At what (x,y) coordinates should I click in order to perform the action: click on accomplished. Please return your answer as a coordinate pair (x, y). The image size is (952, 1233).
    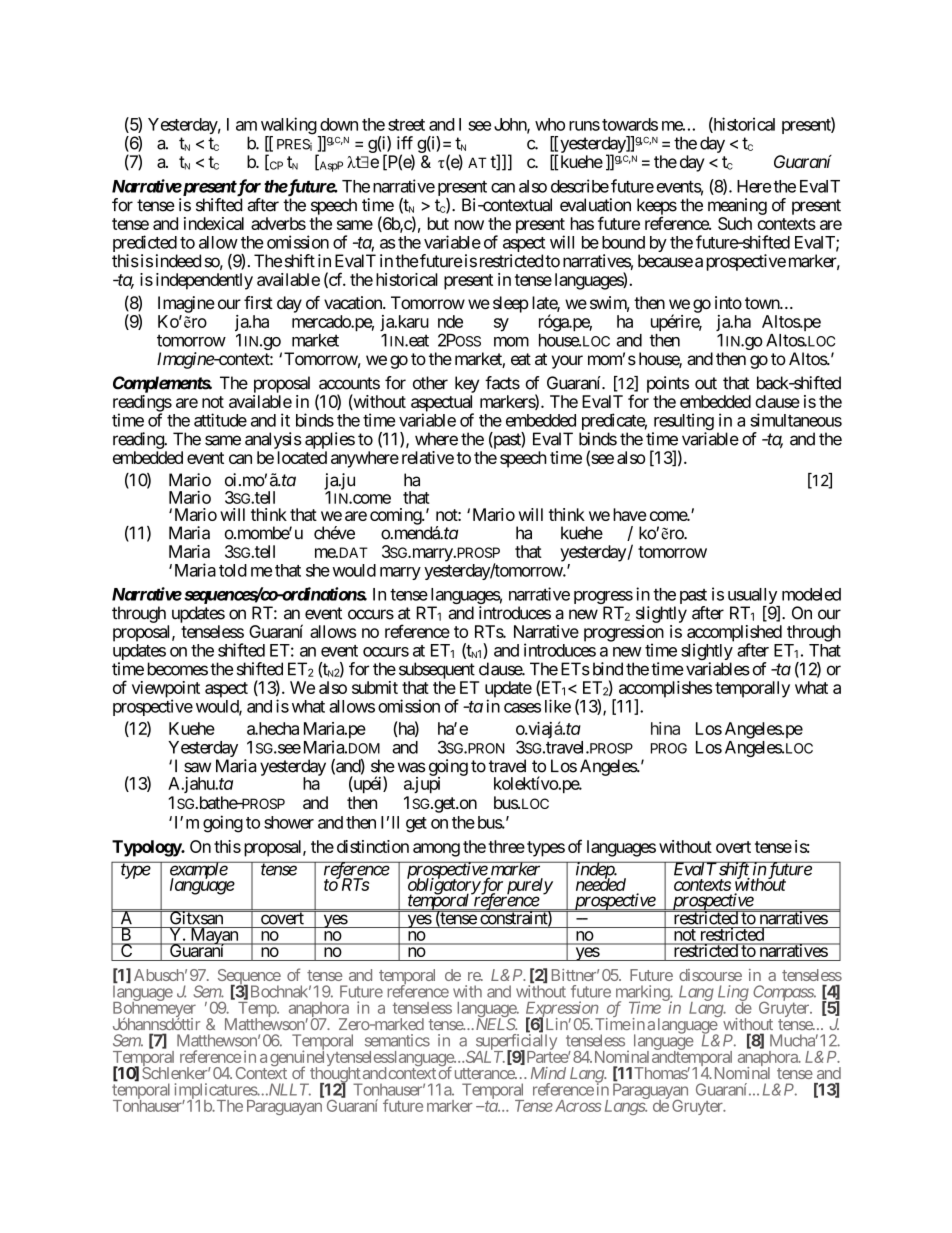
    Looking at the image, I should click on (734, 634).
